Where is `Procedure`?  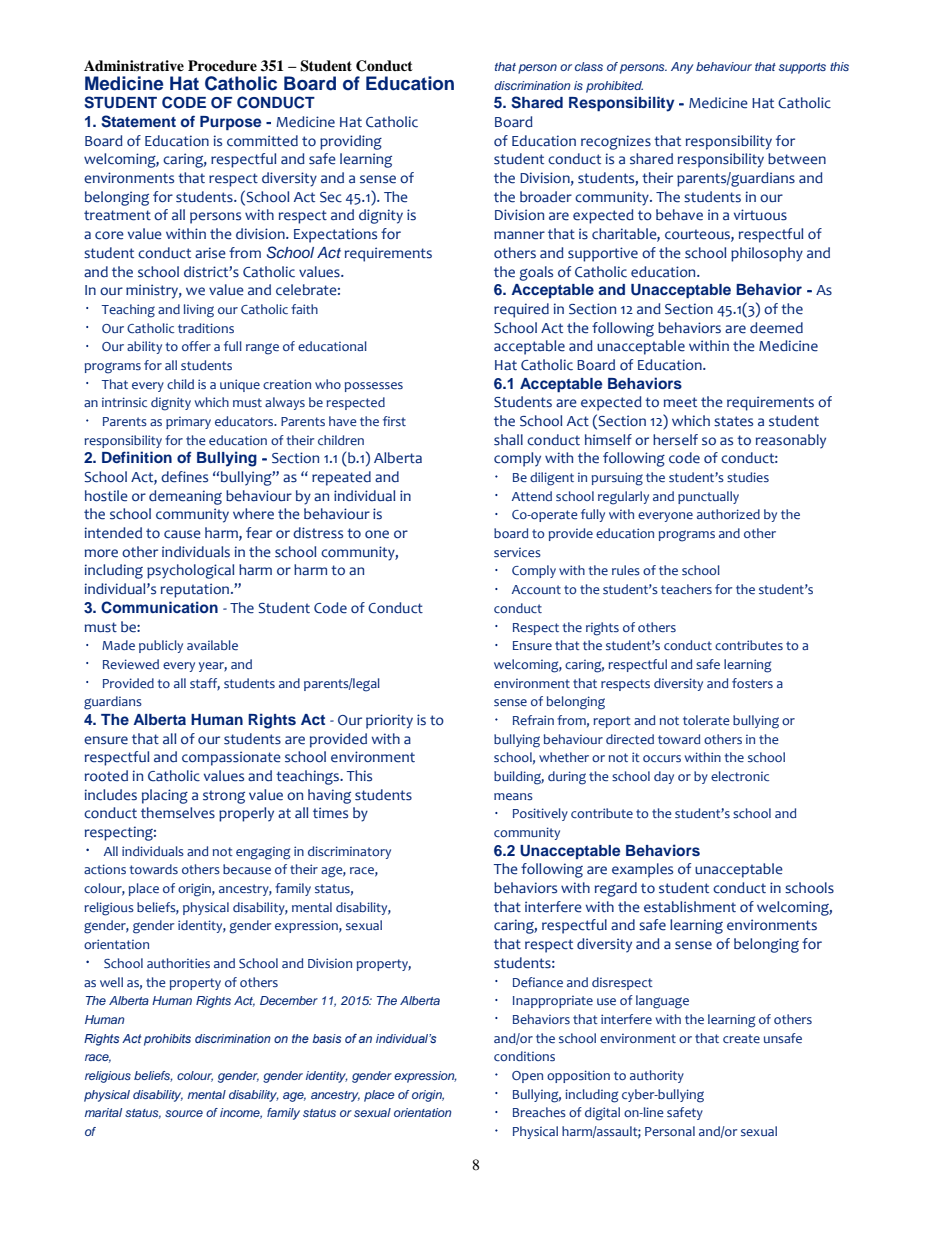 Procedure is located at coordinates (222, 65).
